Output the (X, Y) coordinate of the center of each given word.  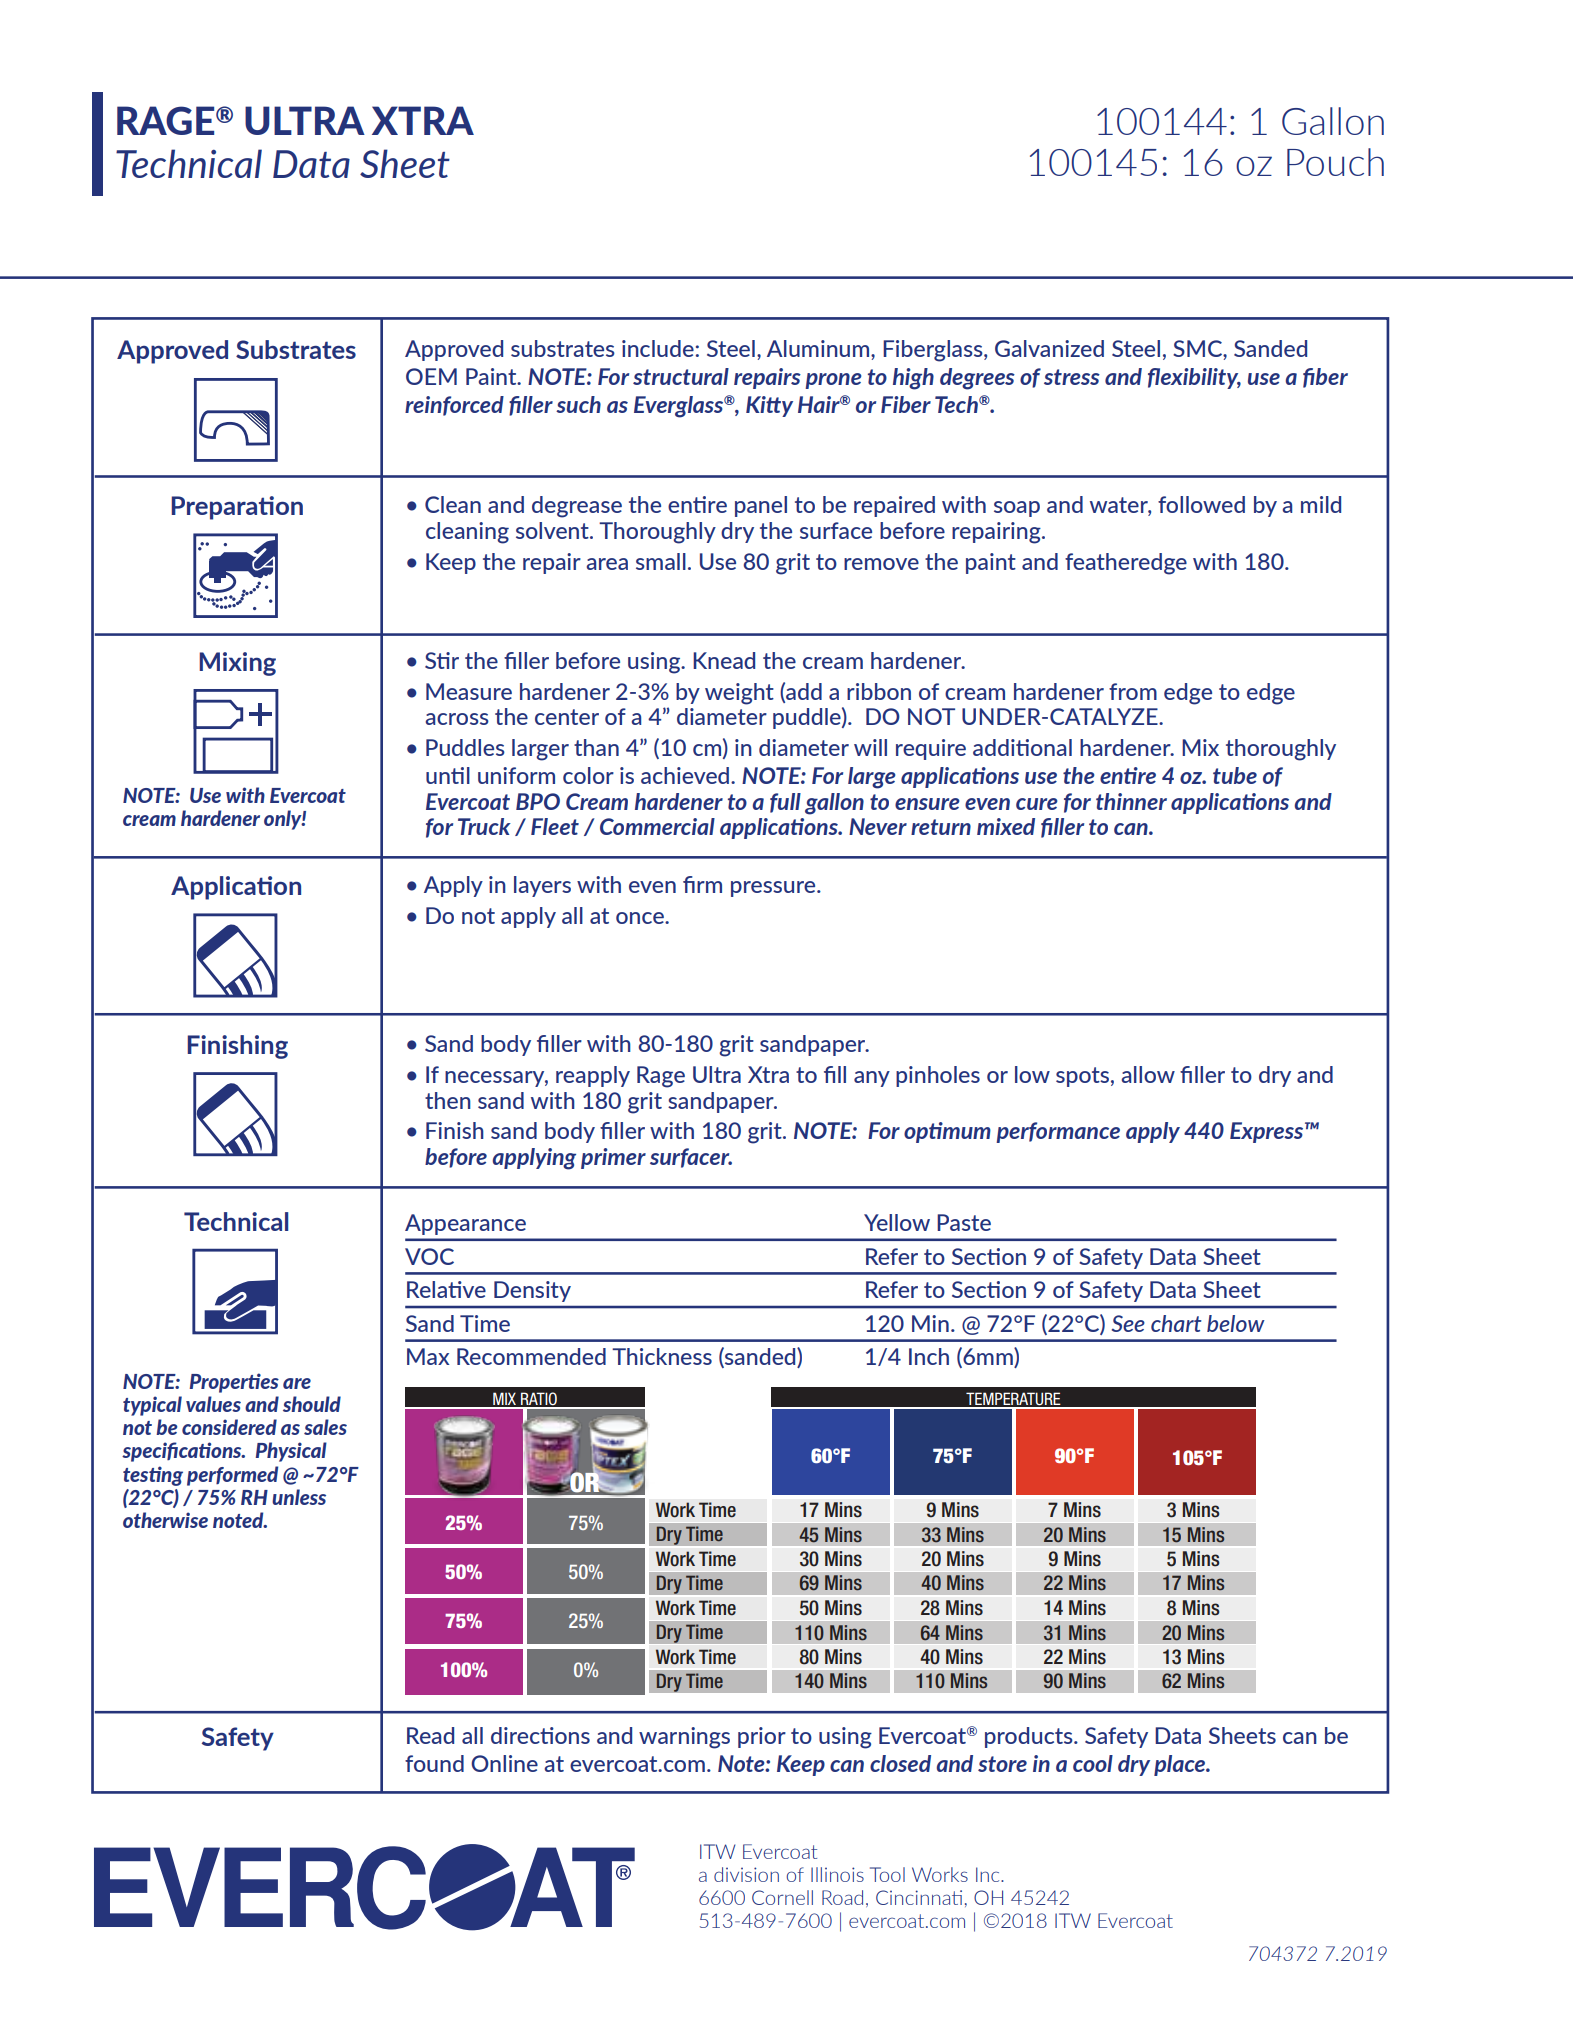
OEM (431, 376)
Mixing (237, 664)
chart (1176, 1323)
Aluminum (819, 350)
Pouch (1335, 162)
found (434, 1763)
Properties (234, 1383)
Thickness (662, 1356)
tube (1235, 775)
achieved (686, 775)
